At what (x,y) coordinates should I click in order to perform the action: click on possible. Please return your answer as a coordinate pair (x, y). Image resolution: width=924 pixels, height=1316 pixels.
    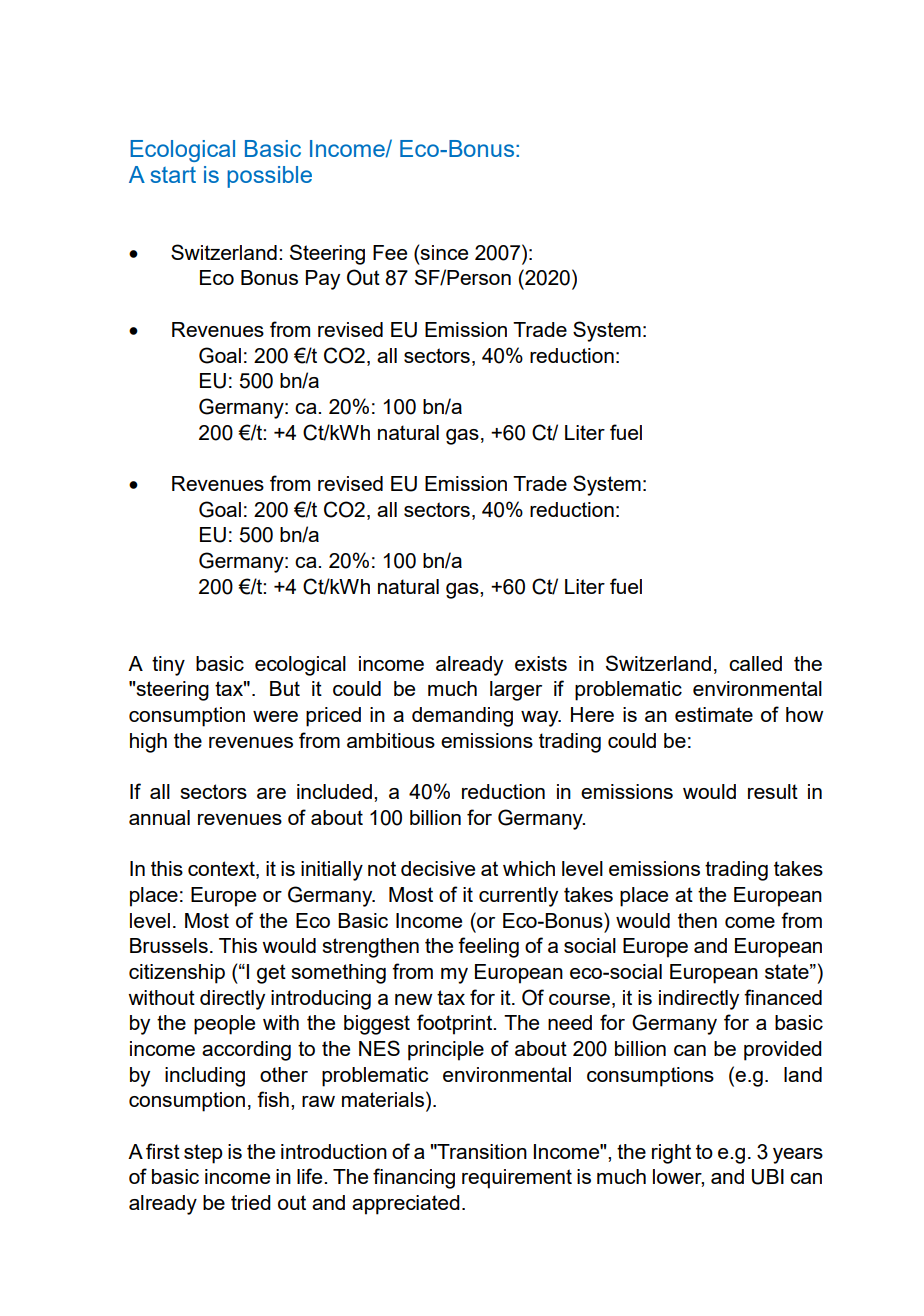
    Looking at the image, I should click on (269, 177).
